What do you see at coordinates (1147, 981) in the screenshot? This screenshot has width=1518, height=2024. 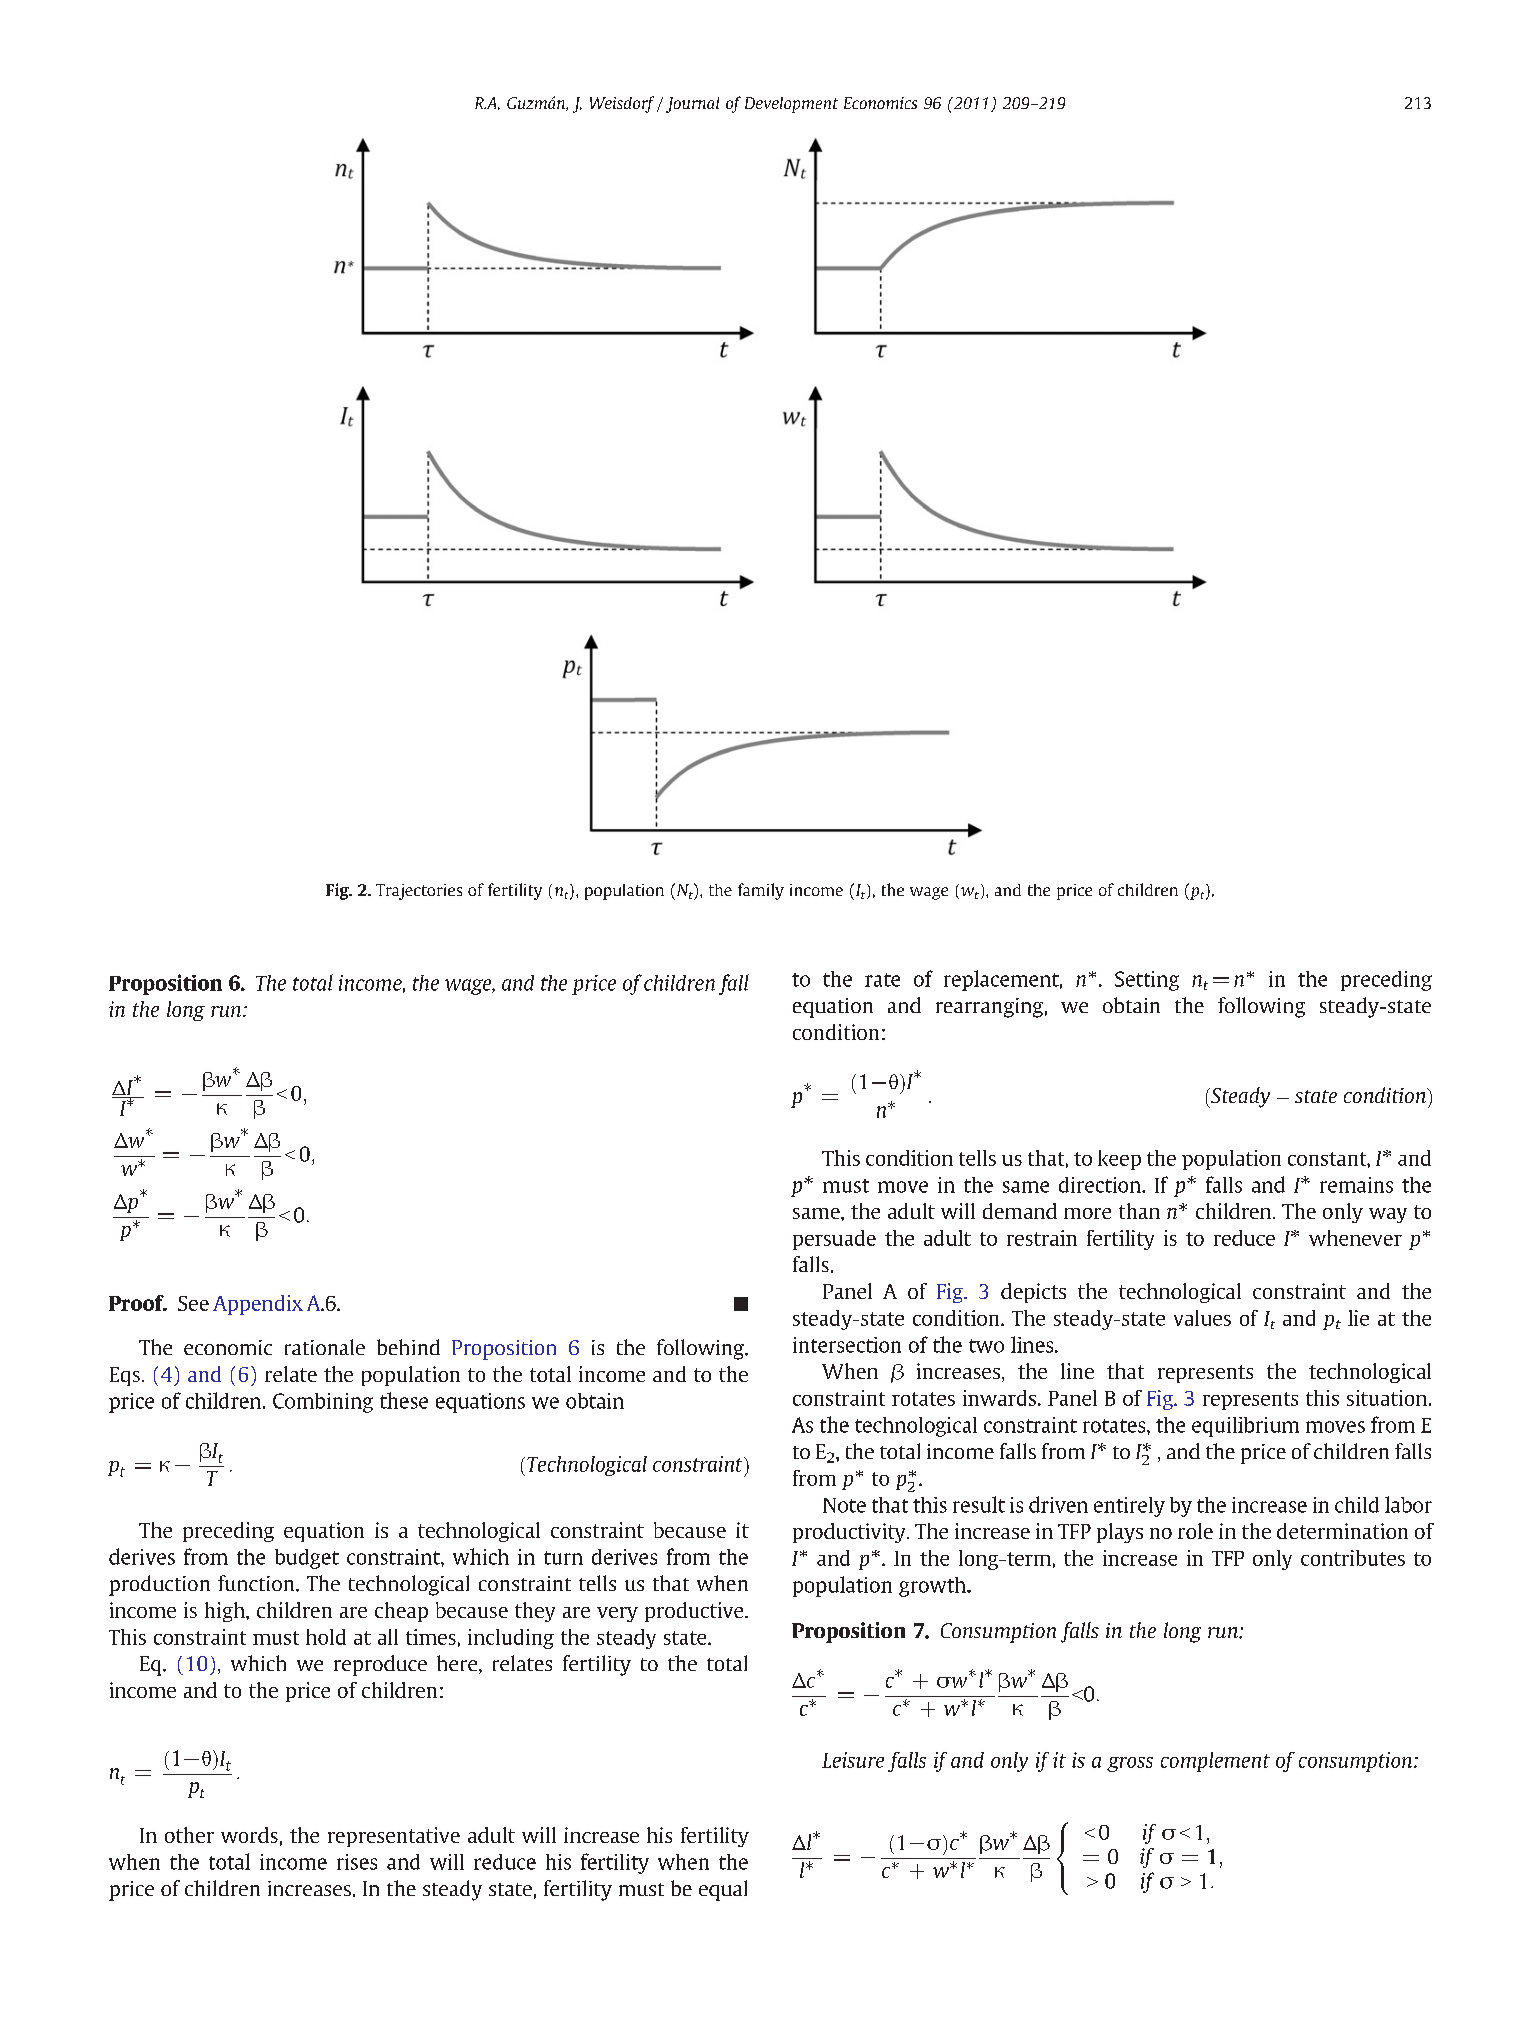 I see `Setting` at bounding box center [1147, 981].
